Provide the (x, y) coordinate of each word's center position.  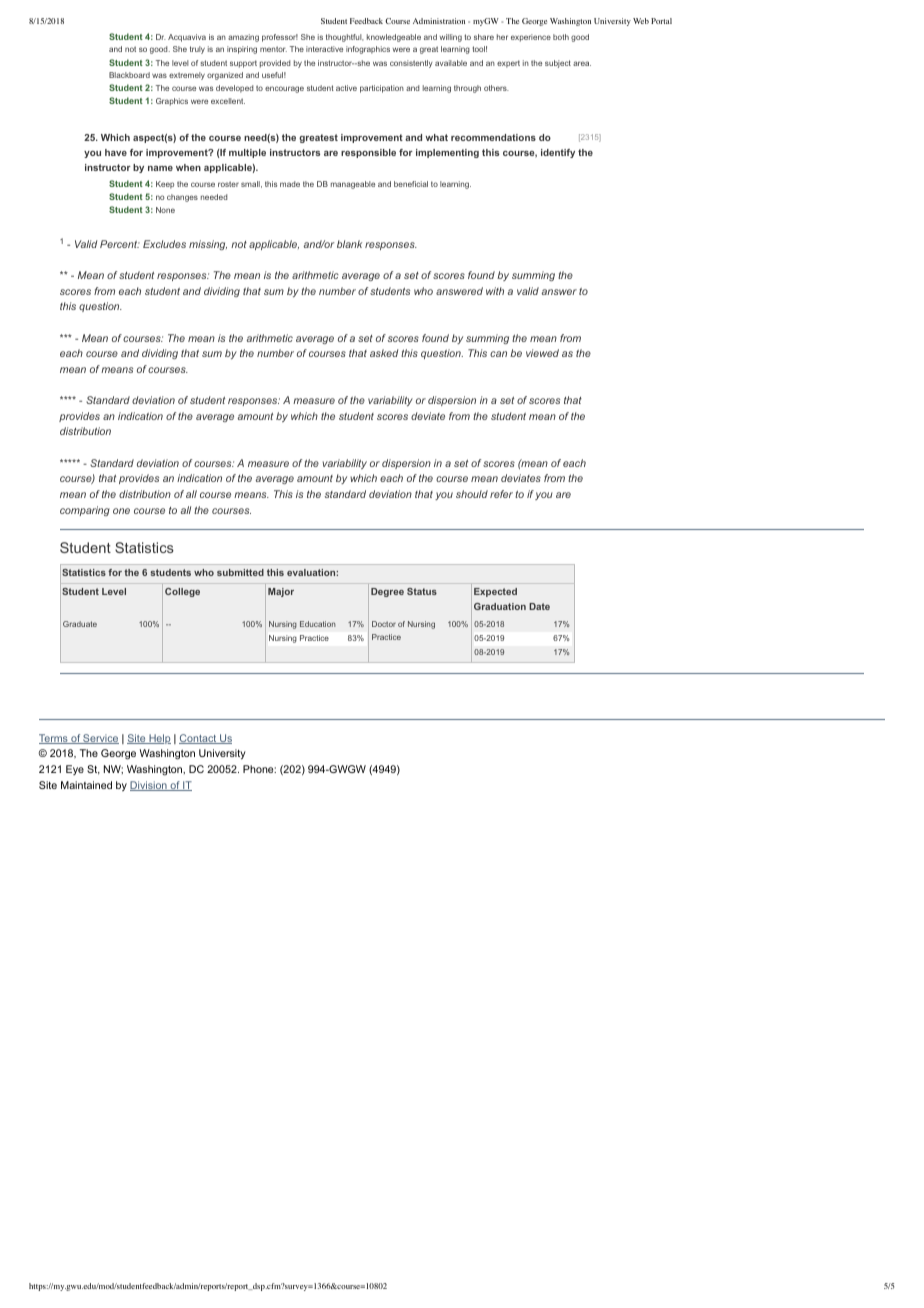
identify (558, 153)
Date (539, 606)
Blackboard (129, 75)
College (182, 592)
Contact (199, 739)
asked (384, 353)
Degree (387, 592)
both (561, 37)
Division (149, 786)
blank (349, 244)
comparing (85, 511)
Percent (120, 244)
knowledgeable (394, 38)
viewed (542, 353)
